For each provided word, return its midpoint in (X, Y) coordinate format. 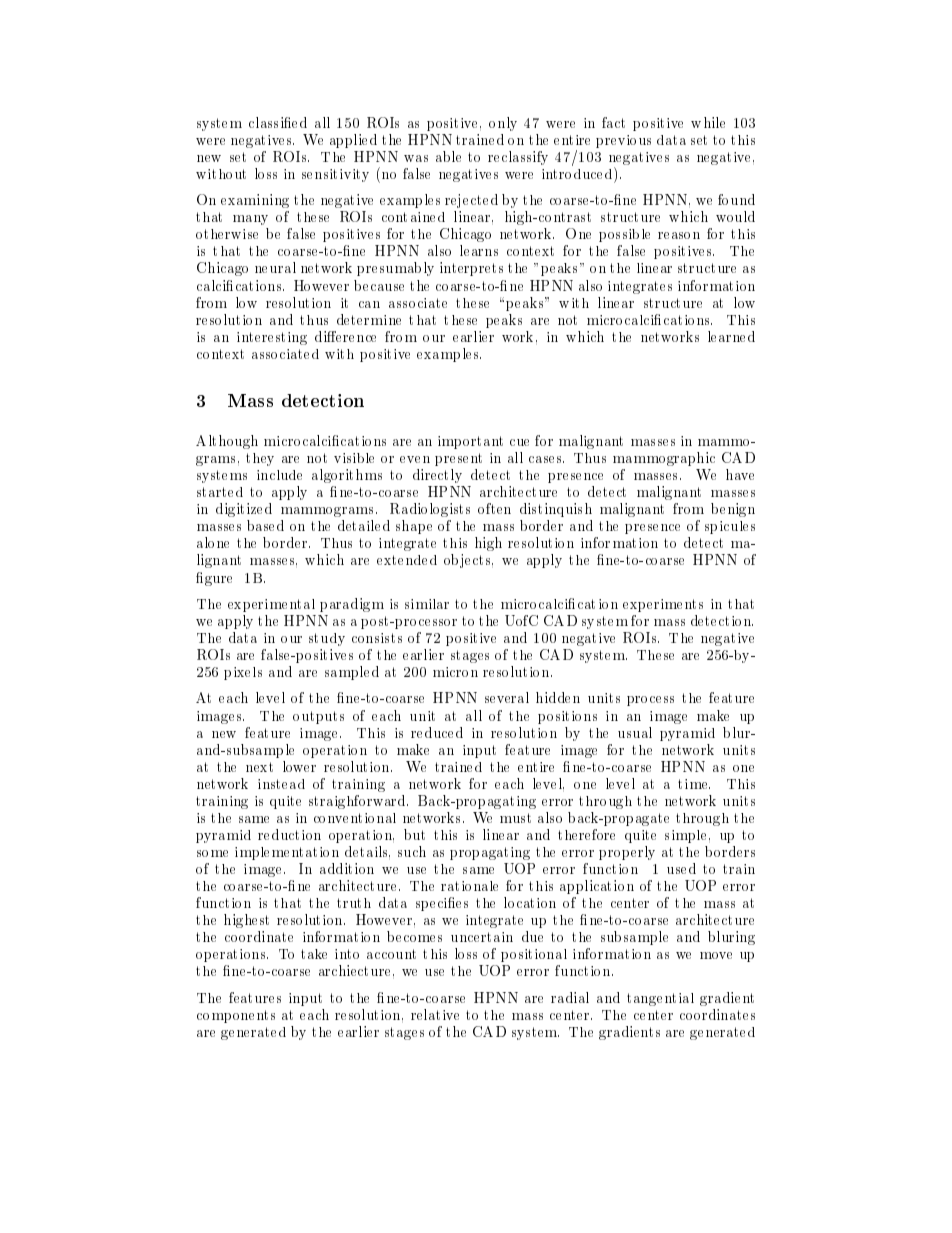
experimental (271, 605)
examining (255, 201)
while (708, 122)
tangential (660, 999)
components (236, 1016)
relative (435, 1014)
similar (427, 604)
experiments (663, 605)
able (448, 156)
